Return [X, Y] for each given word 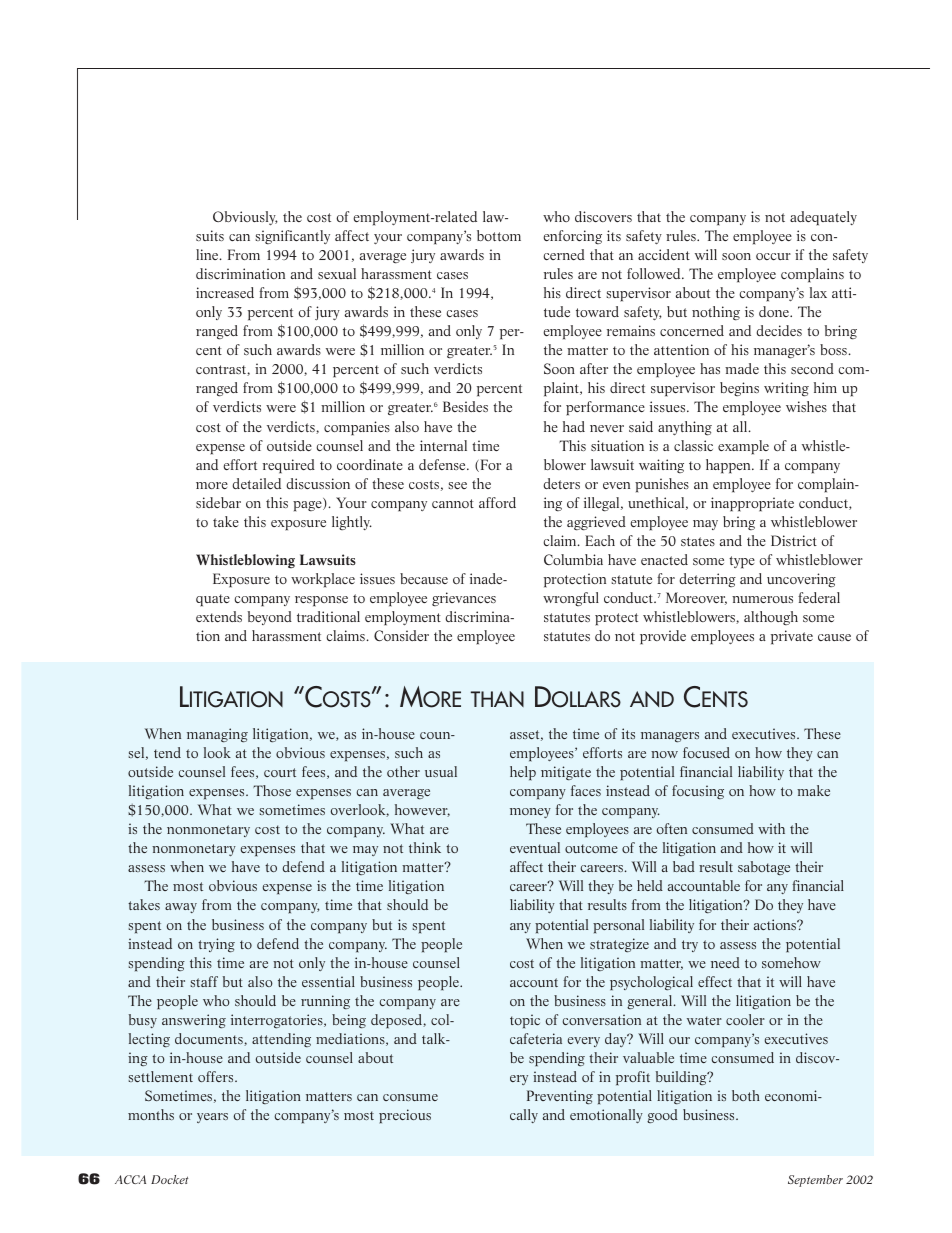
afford [497, 502]
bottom [499, 235]
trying [216, 945]
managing [217, 735]
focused [706, 752]
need [725, 962]
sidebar [218, 502]
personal [618, 926]
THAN [497, 699]
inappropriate [752, 504]
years [212, 1118]
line [208, 254]
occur [773, 256]
